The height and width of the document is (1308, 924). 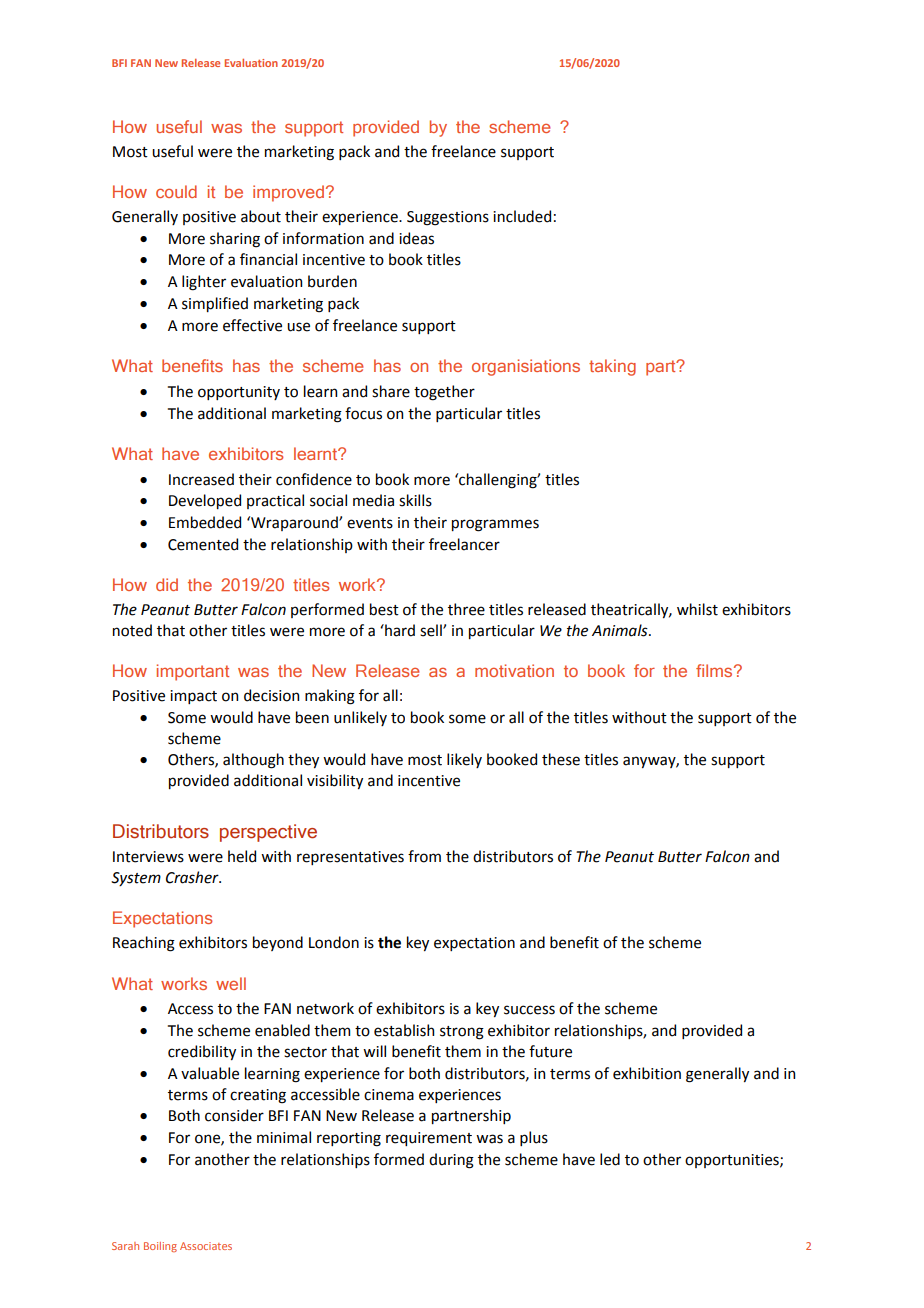 What do you see at coordinates (415, 500) in the document?
I see `skills` at bounding box center [415, 500].
